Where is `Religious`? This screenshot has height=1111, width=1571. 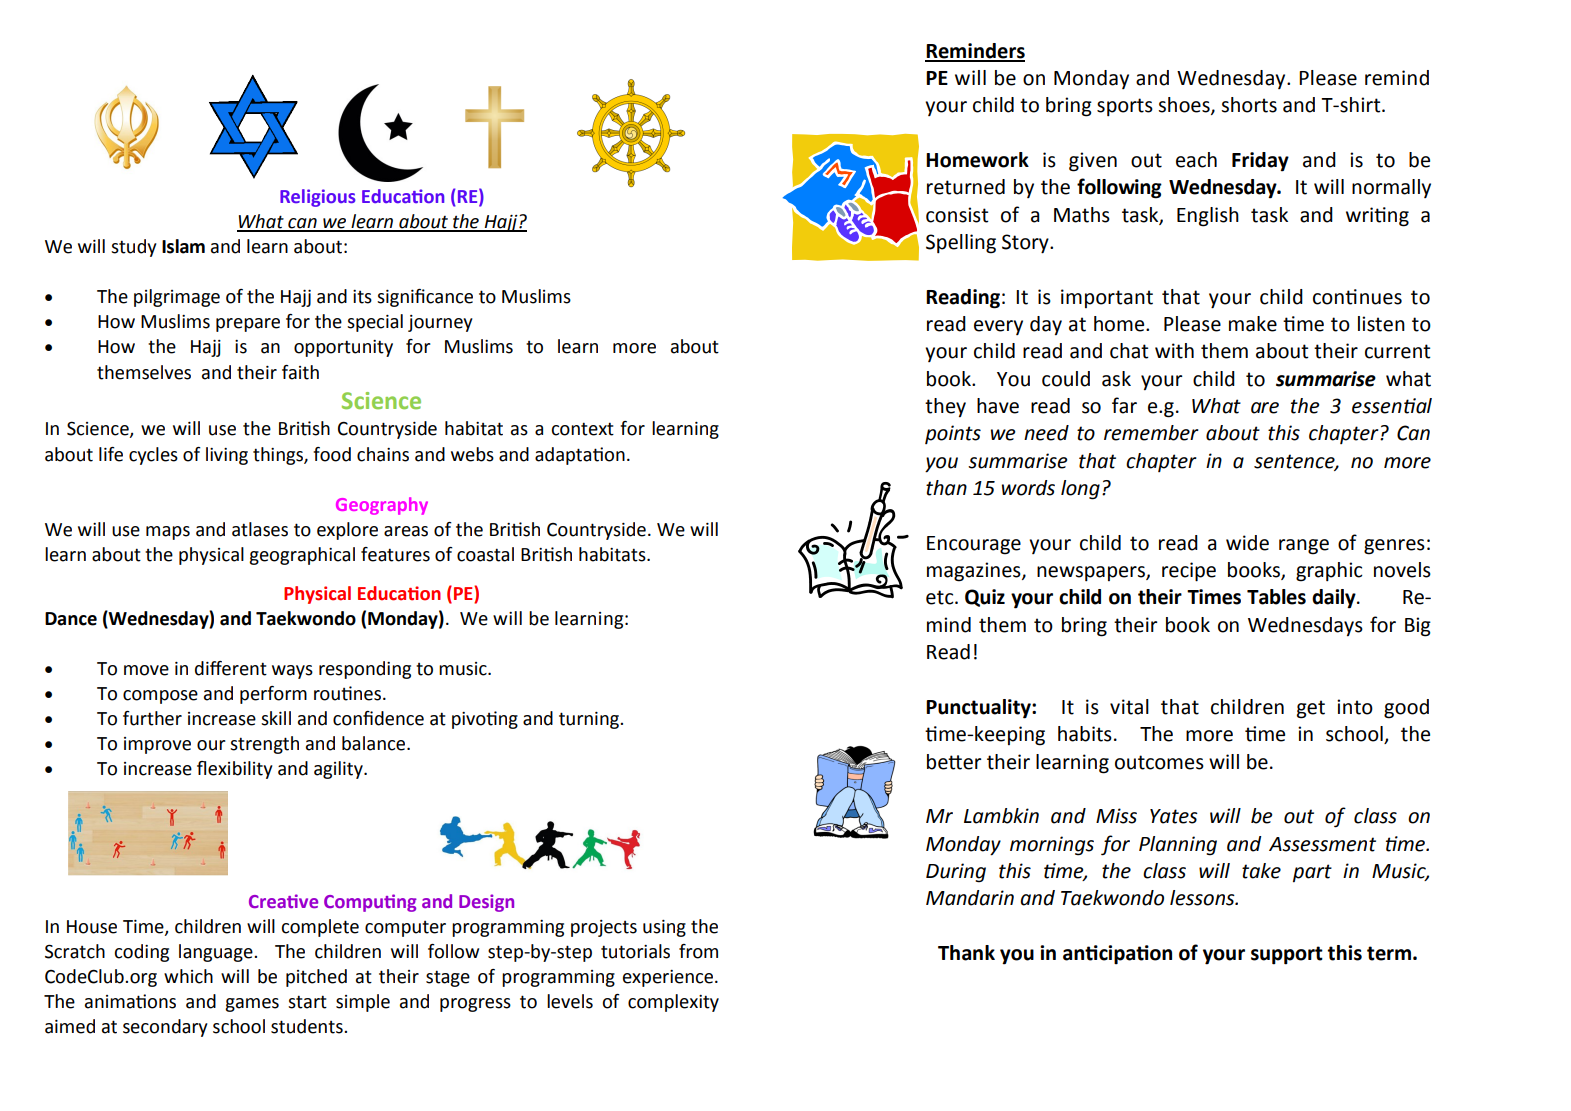 Religious is located at coordinates (318, 198).
